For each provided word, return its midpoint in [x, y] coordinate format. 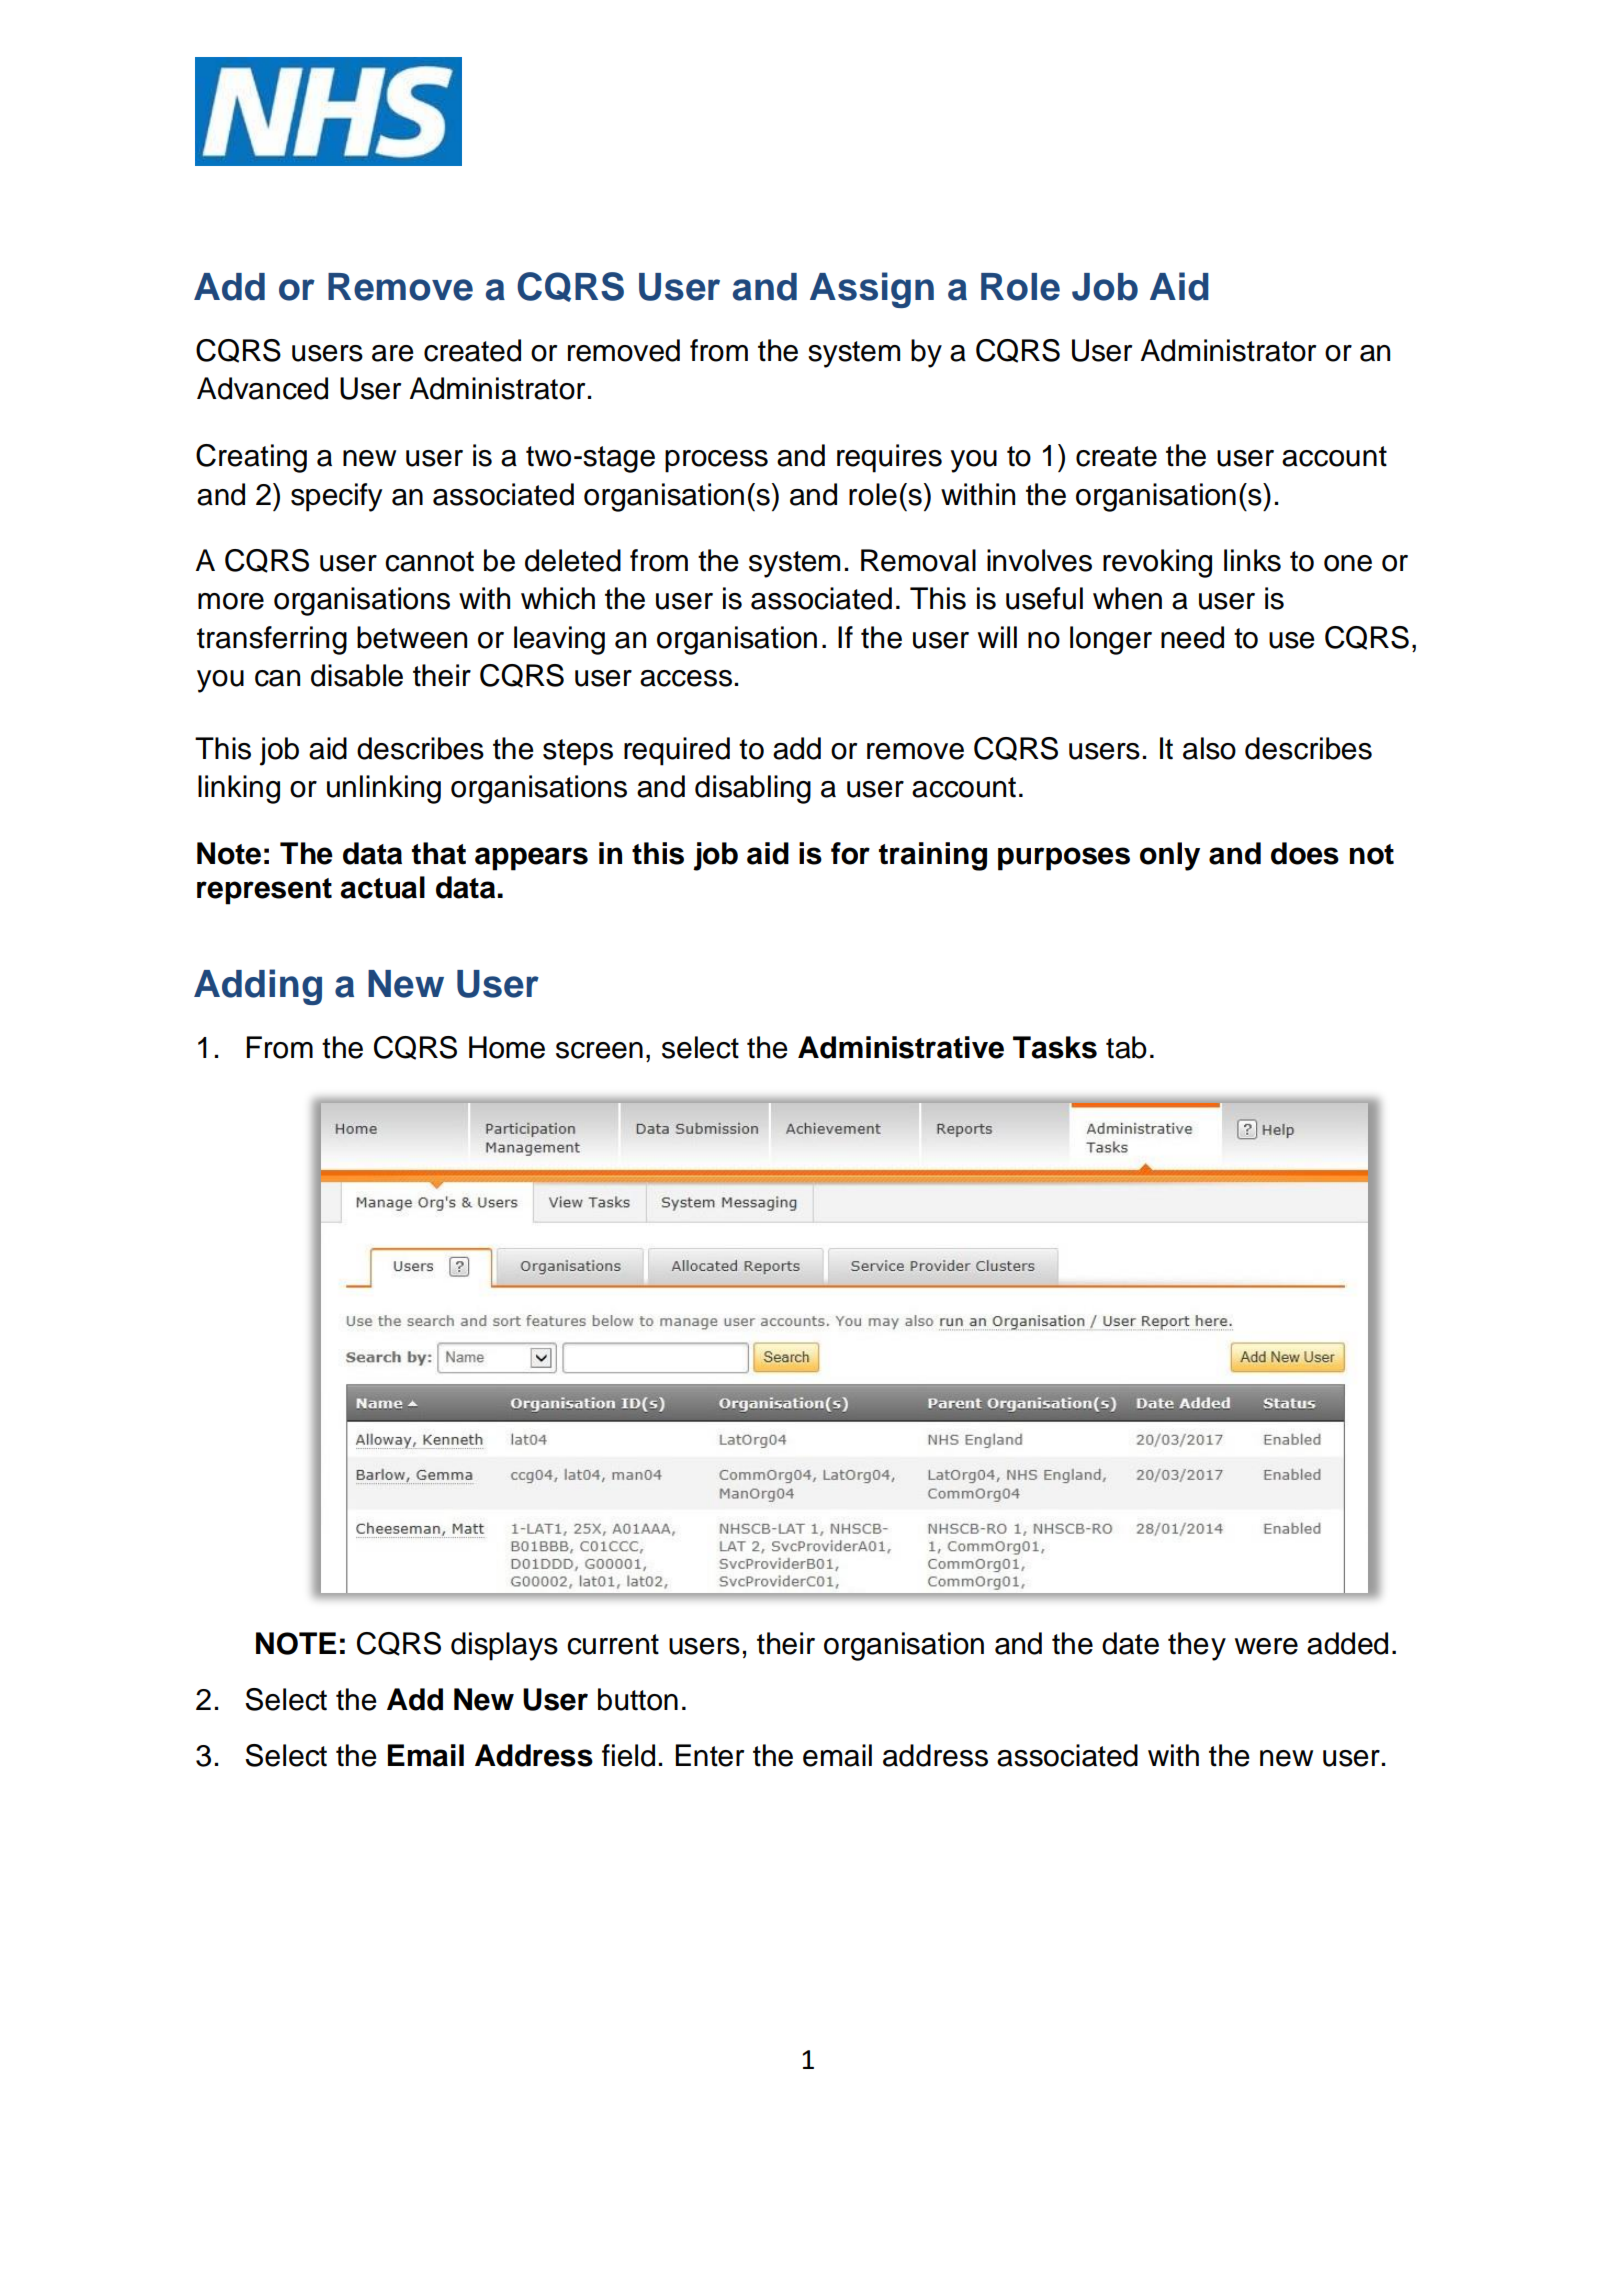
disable [357, 675]
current [613, 1644]
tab [1126, 1047]
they [1197, 1646]
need [1192, 637]
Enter [709, 1755]
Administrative [901, 1047]
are [393, 353]
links [1252, 560]
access [686, 678]
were [1266, 1646]
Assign [872, 290]
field [628, 1755]
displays [504, 1646]
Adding [258, 987]
